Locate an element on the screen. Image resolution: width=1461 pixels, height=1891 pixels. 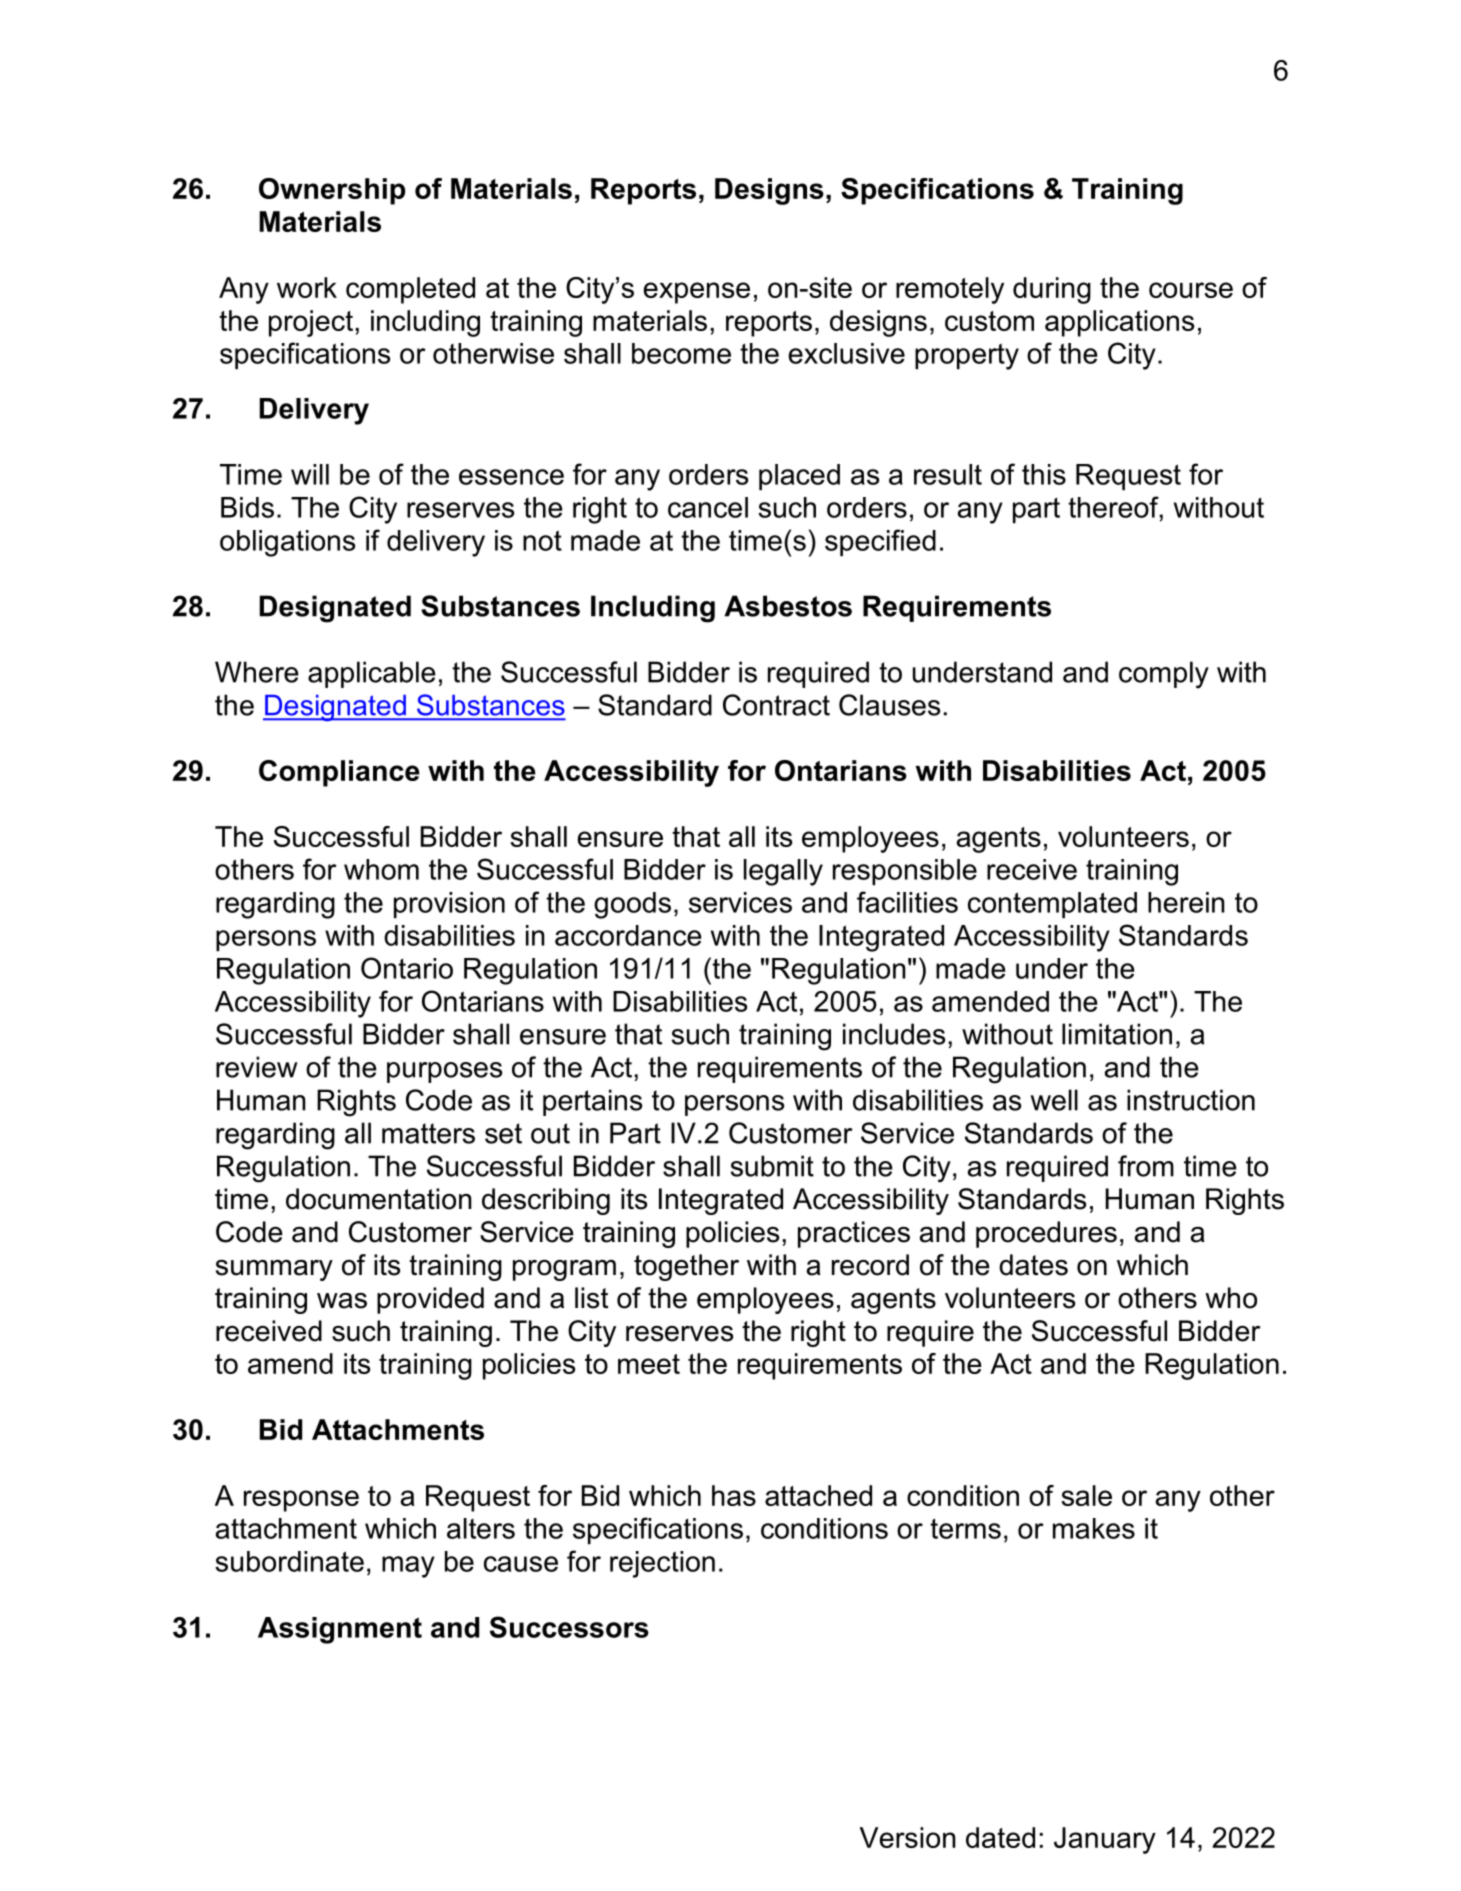
comply is located at coordinates (1164, 675).
